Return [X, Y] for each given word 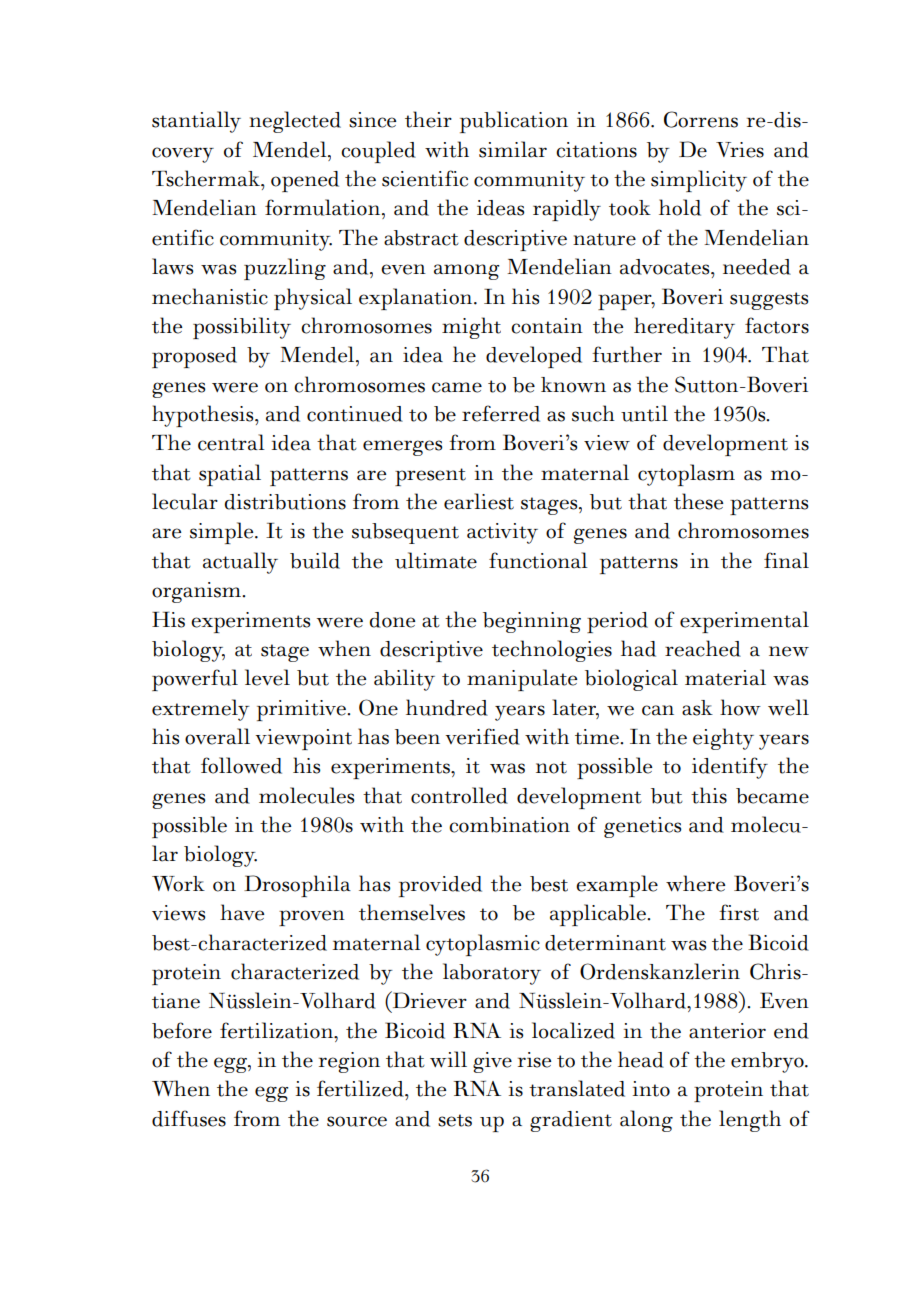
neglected [295, 122]
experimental [744, 622]
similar [513, 149]
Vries [740, 150]
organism [197, 592]
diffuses [189, 1118]
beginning [532, 622]
